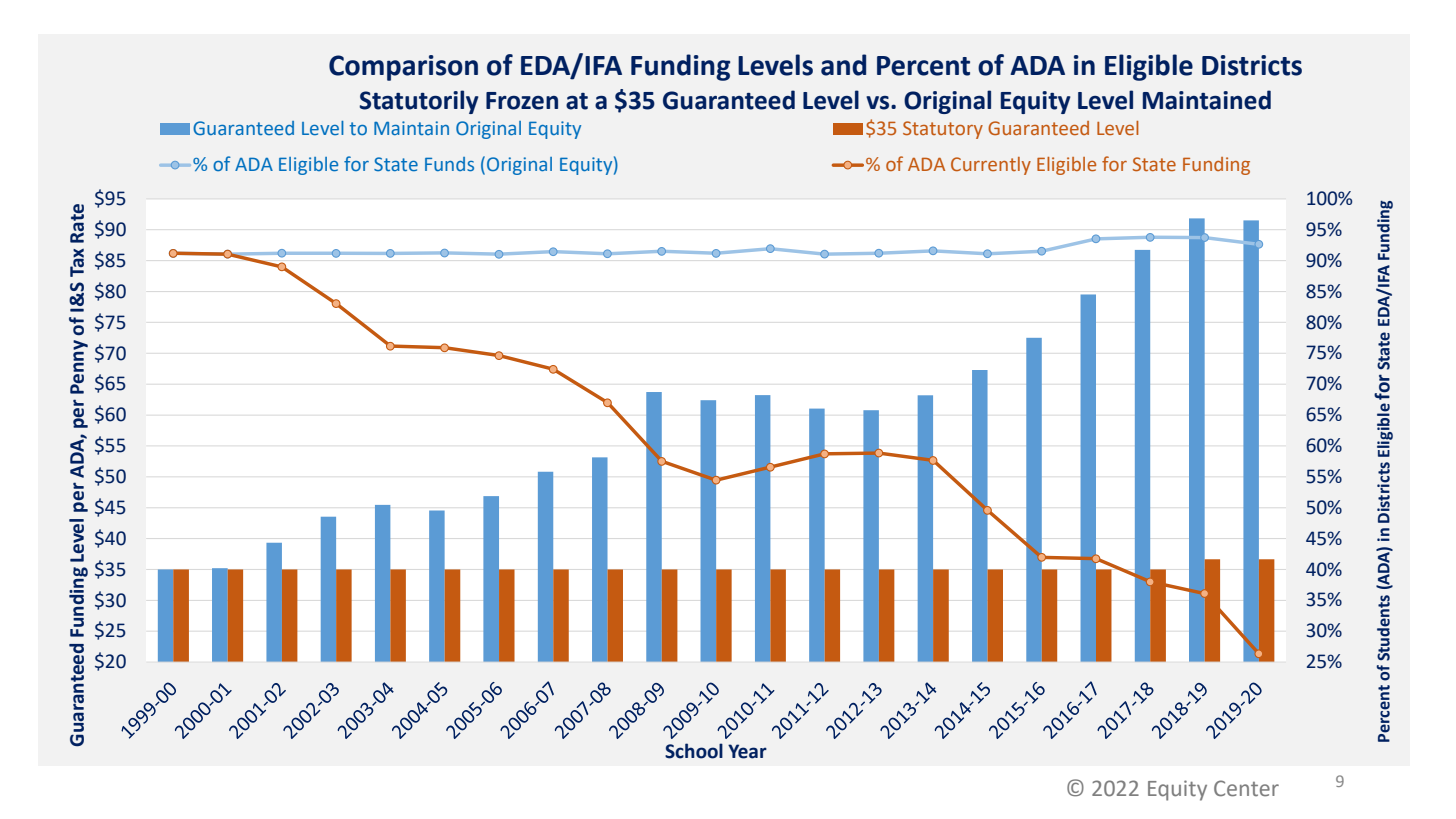 Image resolution: width=1456 pixels, height=819 pixels. What do you see at coordinates (943, 130) in the screenshot?
I see `Statutory` at bounding box center [943, 130].
